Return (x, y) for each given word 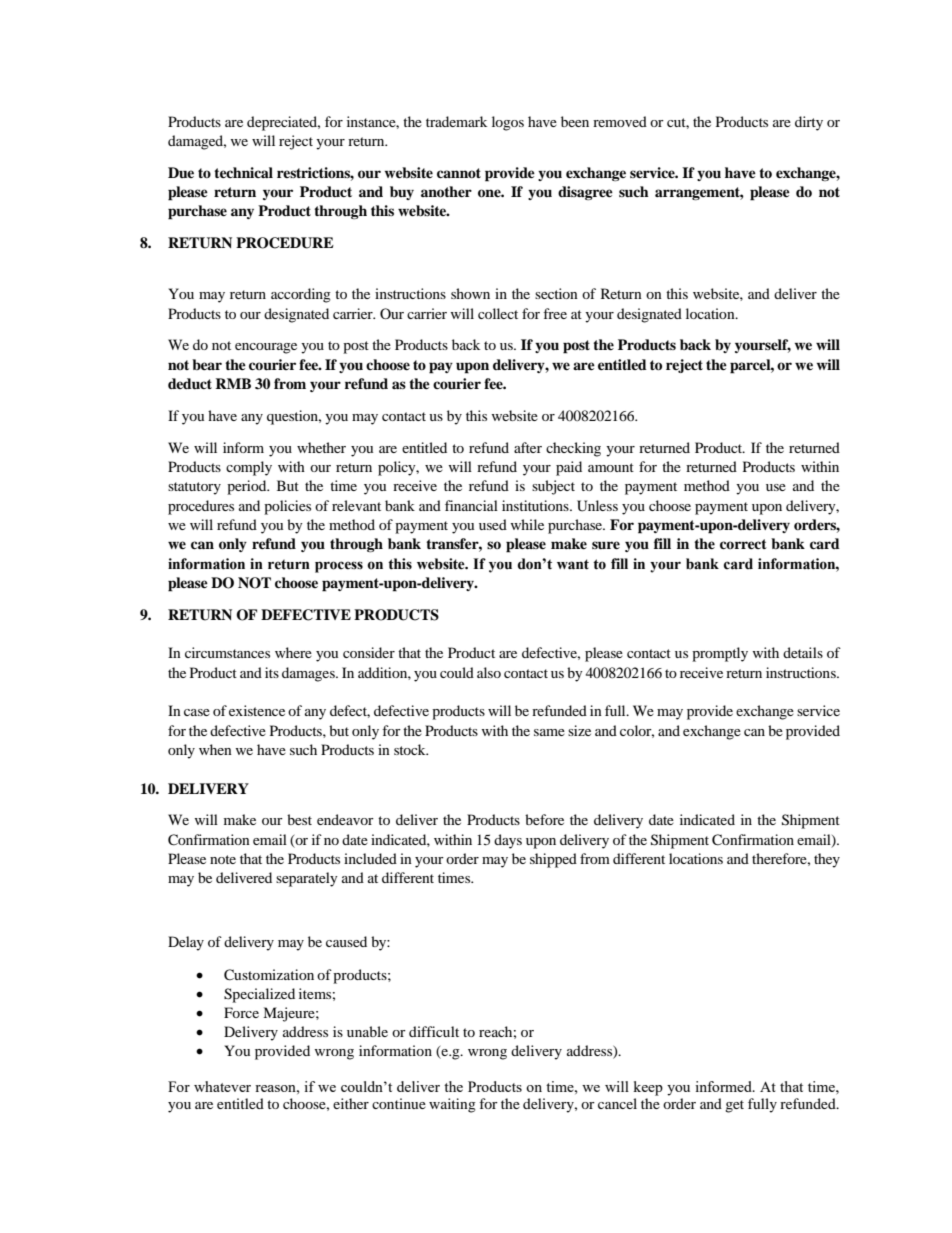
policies (287, 507)
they (827, 860)
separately (307, 879)
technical (243, 172)
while (527, 524)
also (489, 672)
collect (498, 313)
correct (743, 544)
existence (257, 710)
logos (508, 123)
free (555, 313)
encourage (266, 348)
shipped (553, 860)
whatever (222, 1086)
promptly (720, 654)
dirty (809, 123)
